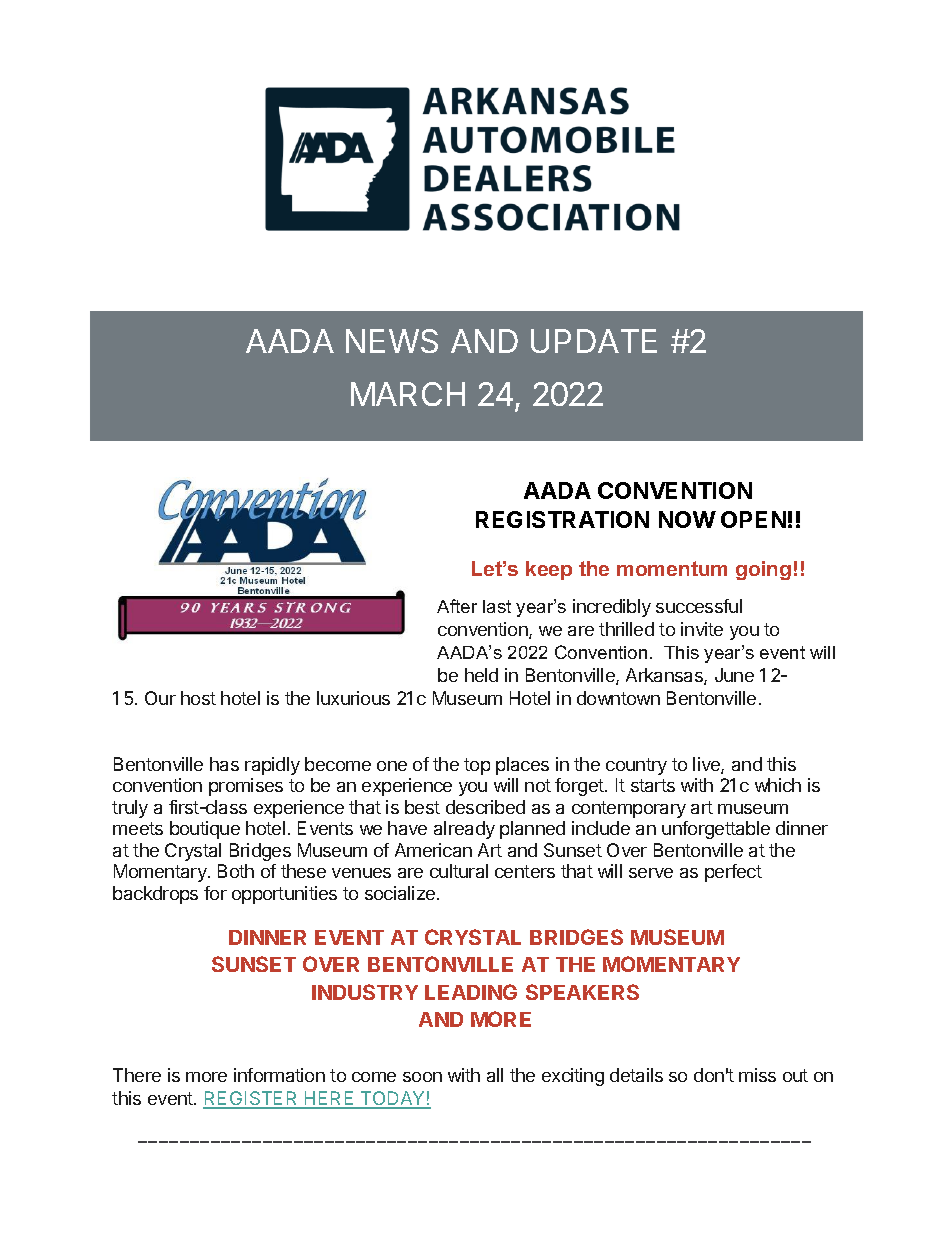 Image resolution: width=952 pixels, height=1233 pixels. I want to click on REGISTER, so click(252, 1099).
